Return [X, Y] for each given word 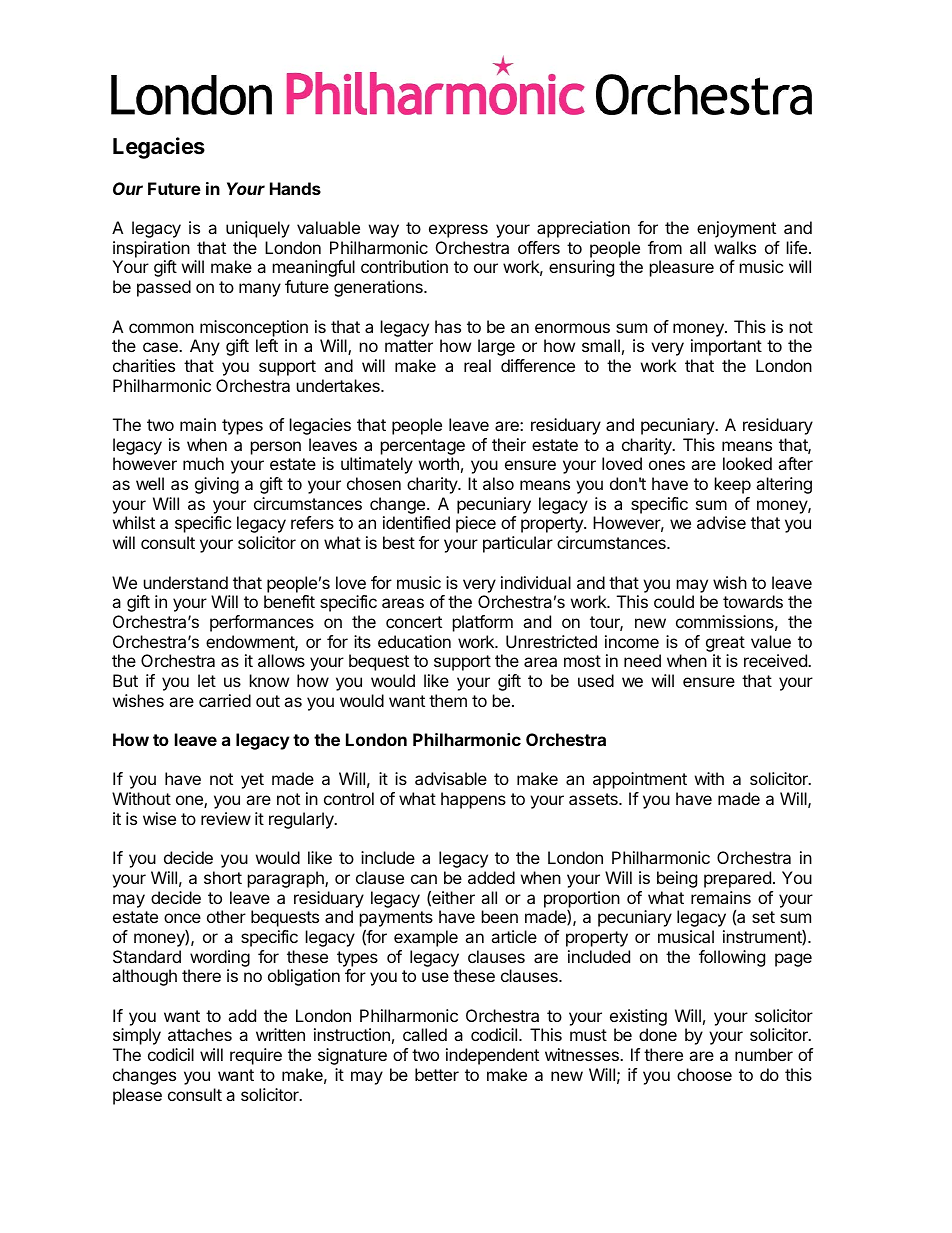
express [458, 231]
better [437, 1074]
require [256, 1056]
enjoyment [736, 229]
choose [704, 1074]
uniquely [258, 229]
